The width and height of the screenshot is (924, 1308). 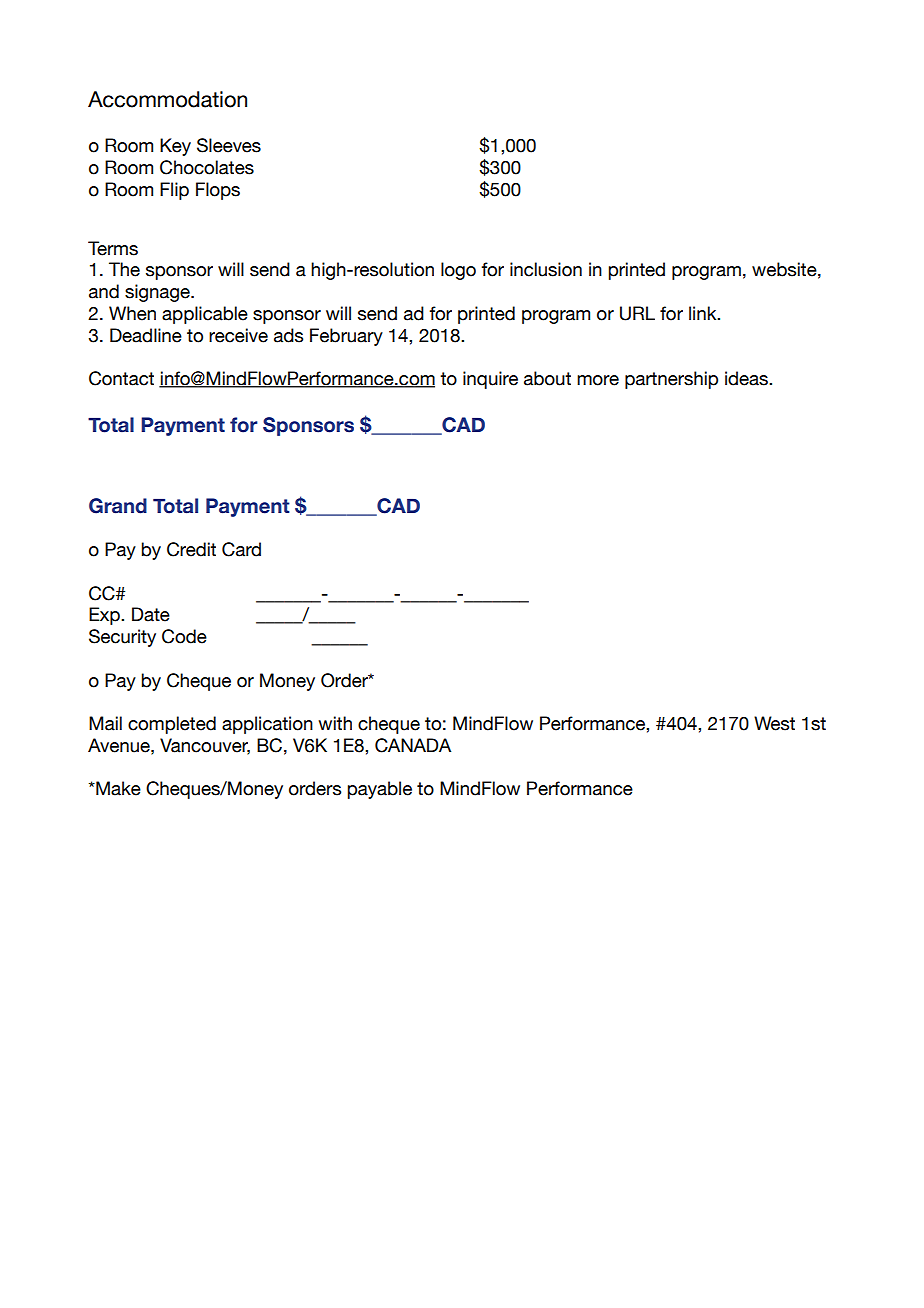 What do you see at coordinates (191, 549) in the screenshot?
I see `Credit` at bounding box center [191, 549].
